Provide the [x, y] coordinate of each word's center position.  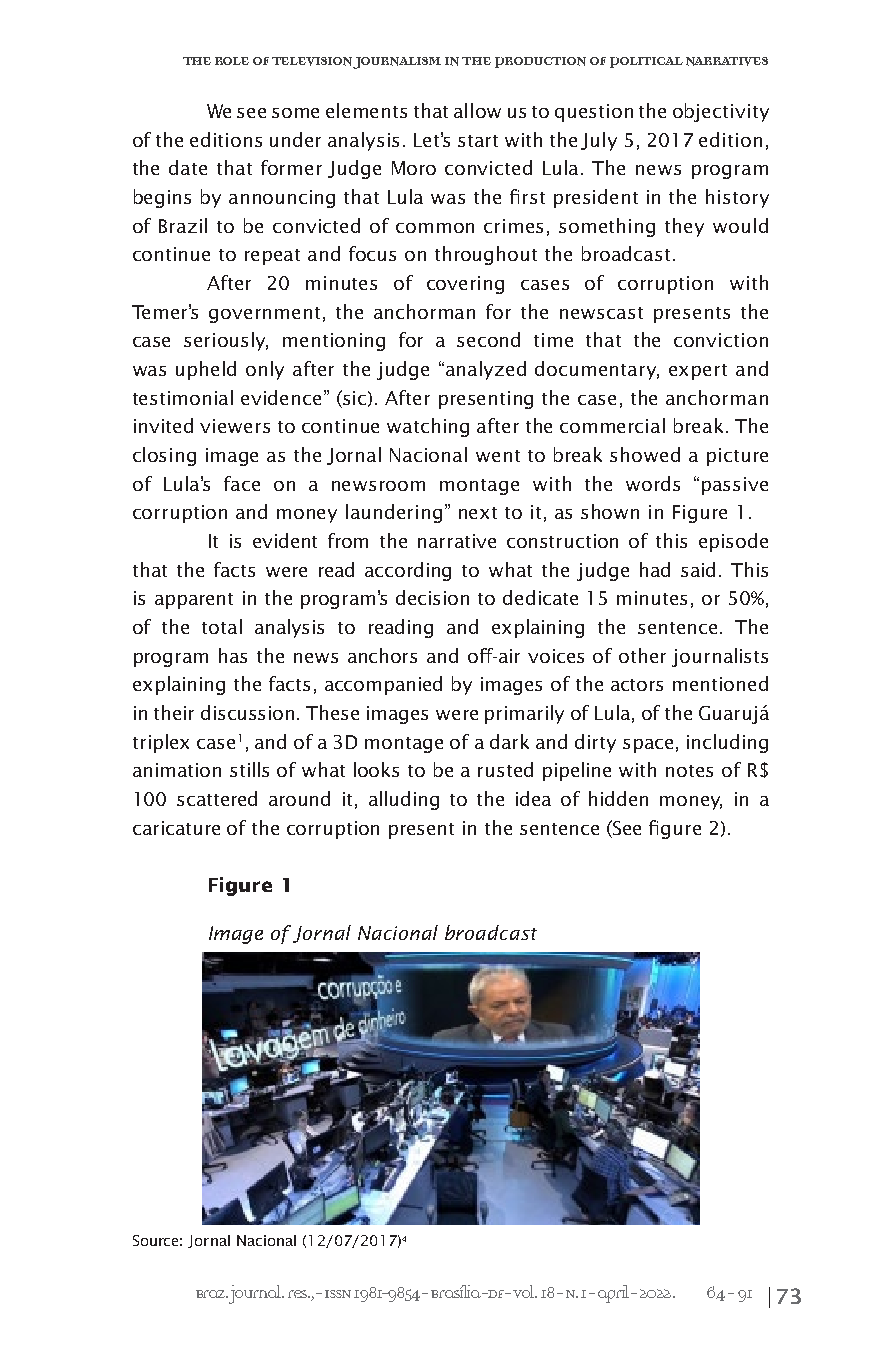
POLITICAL [646, 62]
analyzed [486, 370]
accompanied [383, 685]
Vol [525, 1291]
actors [637, 685]
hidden [618, 798]
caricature [176, 828]
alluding [404, 800]
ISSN [338, 1294]
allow [477, 110]
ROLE [232, 61]
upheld [206, 370]
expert [698, 372]
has [233, 655]
